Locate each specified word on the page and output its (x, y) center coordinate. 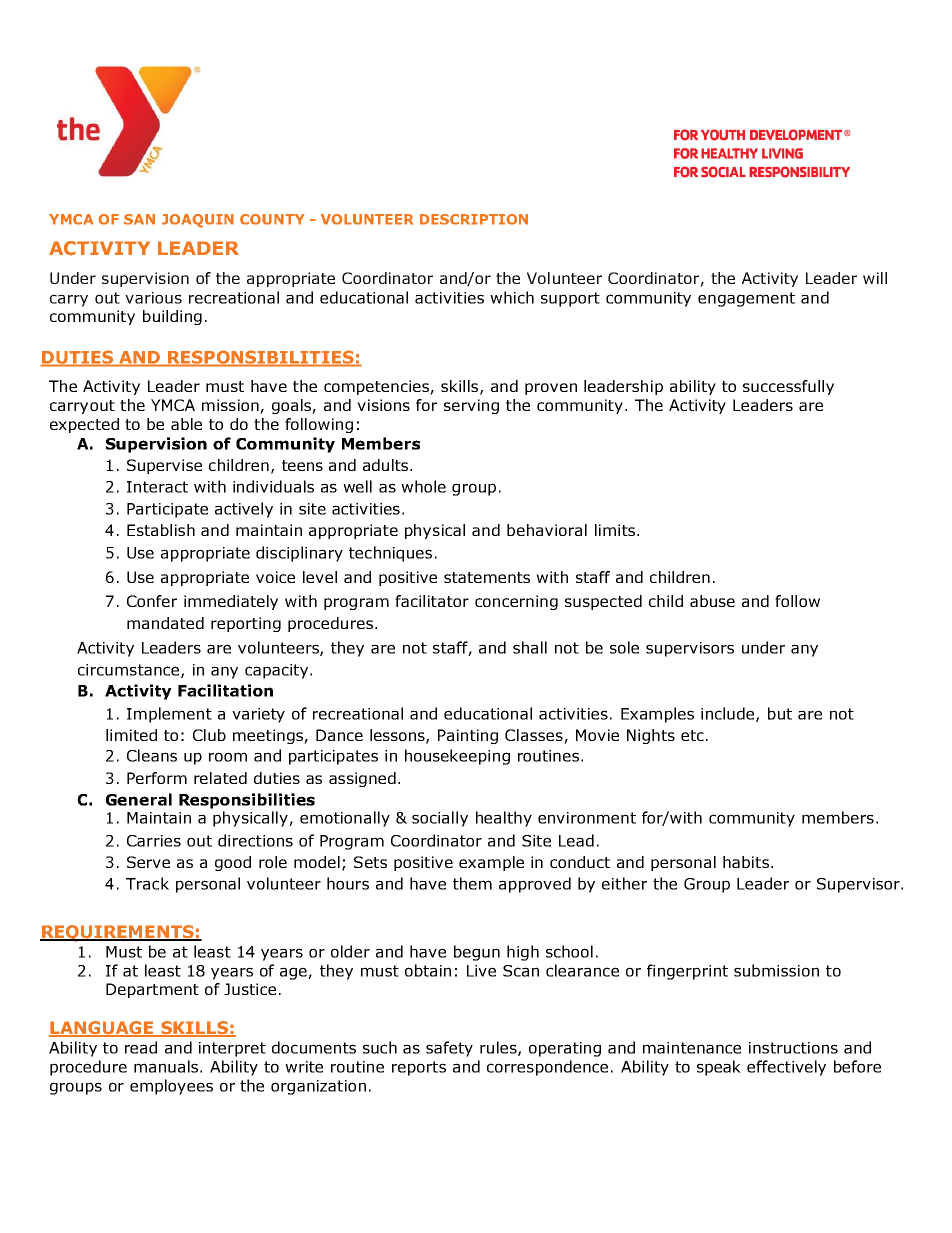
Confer (152, 601)
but (780, 713)
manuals (166, 1066)
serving (471, 406)
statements (487, 577)
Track (147, 883)
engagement (746, 299)
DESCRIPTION (474, 219)
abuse (712, 601)
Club (209, 735)
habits (746, 862)
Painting (468, 736)
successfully (788, 387)
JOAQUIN (198, 221)
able (186, 424)
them (472, 883)
